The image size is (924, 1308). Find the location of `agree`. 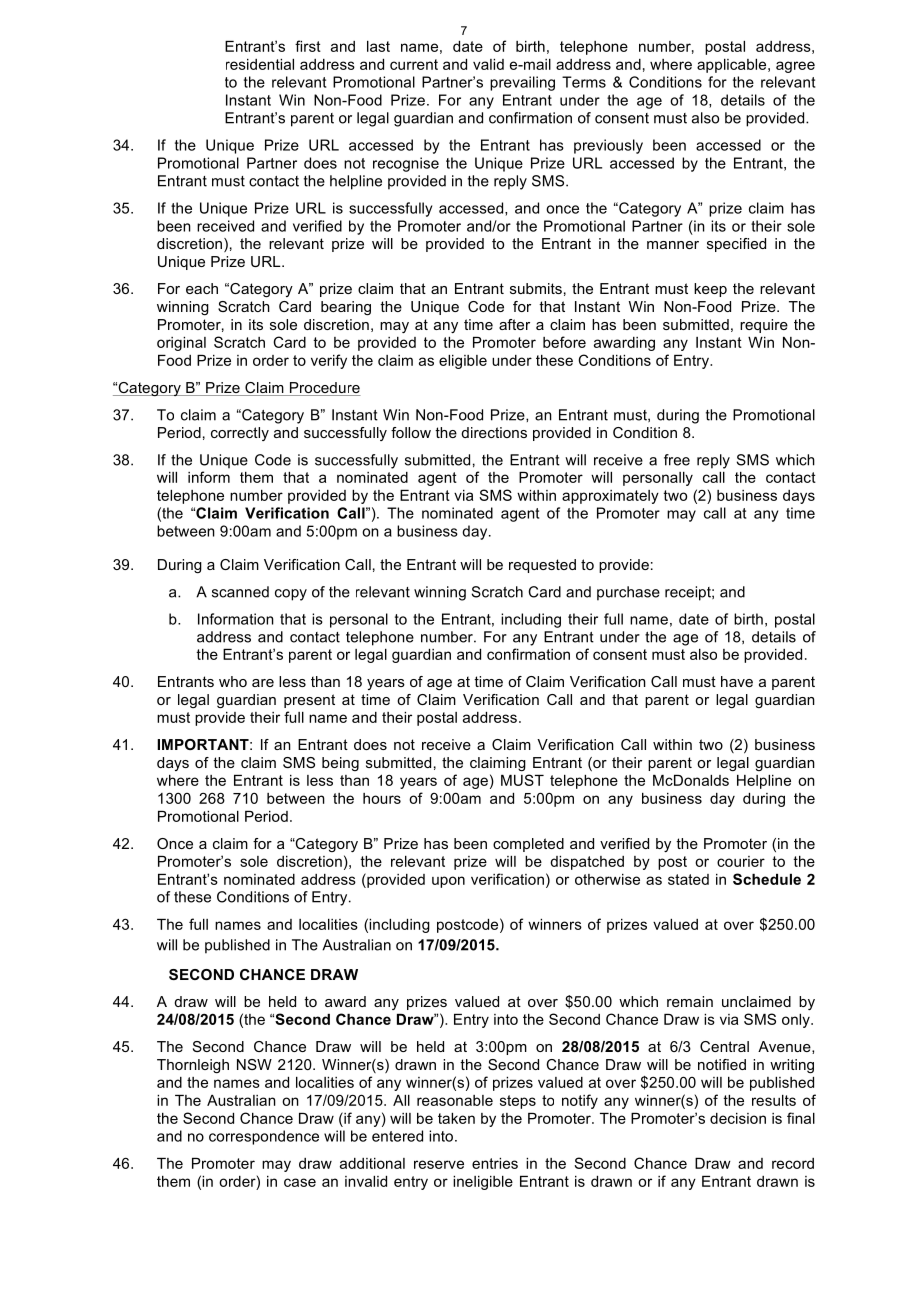

agree is located at coordinates (795, 67).
